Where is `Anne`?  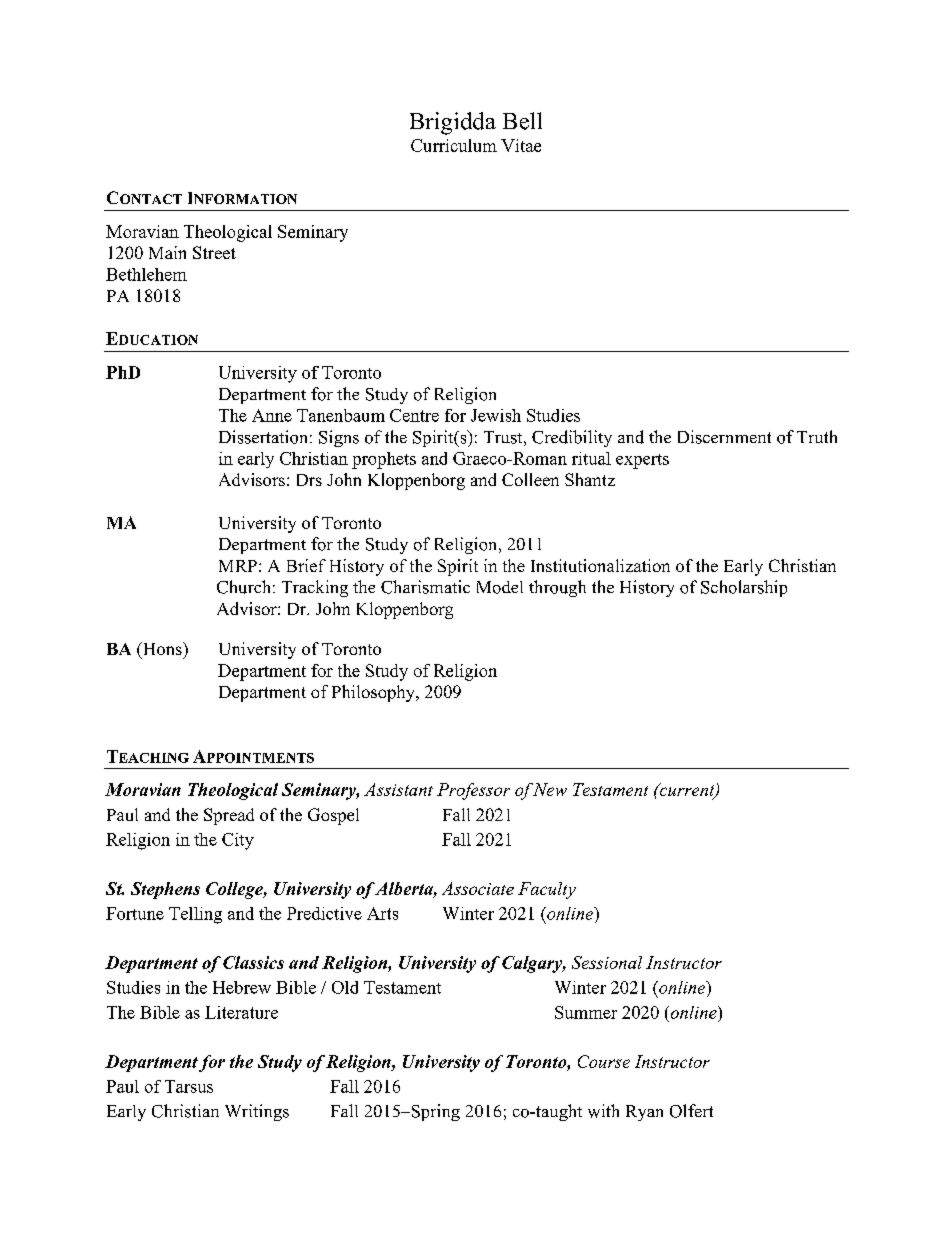
Anne is located at coordinates (272, 415).
